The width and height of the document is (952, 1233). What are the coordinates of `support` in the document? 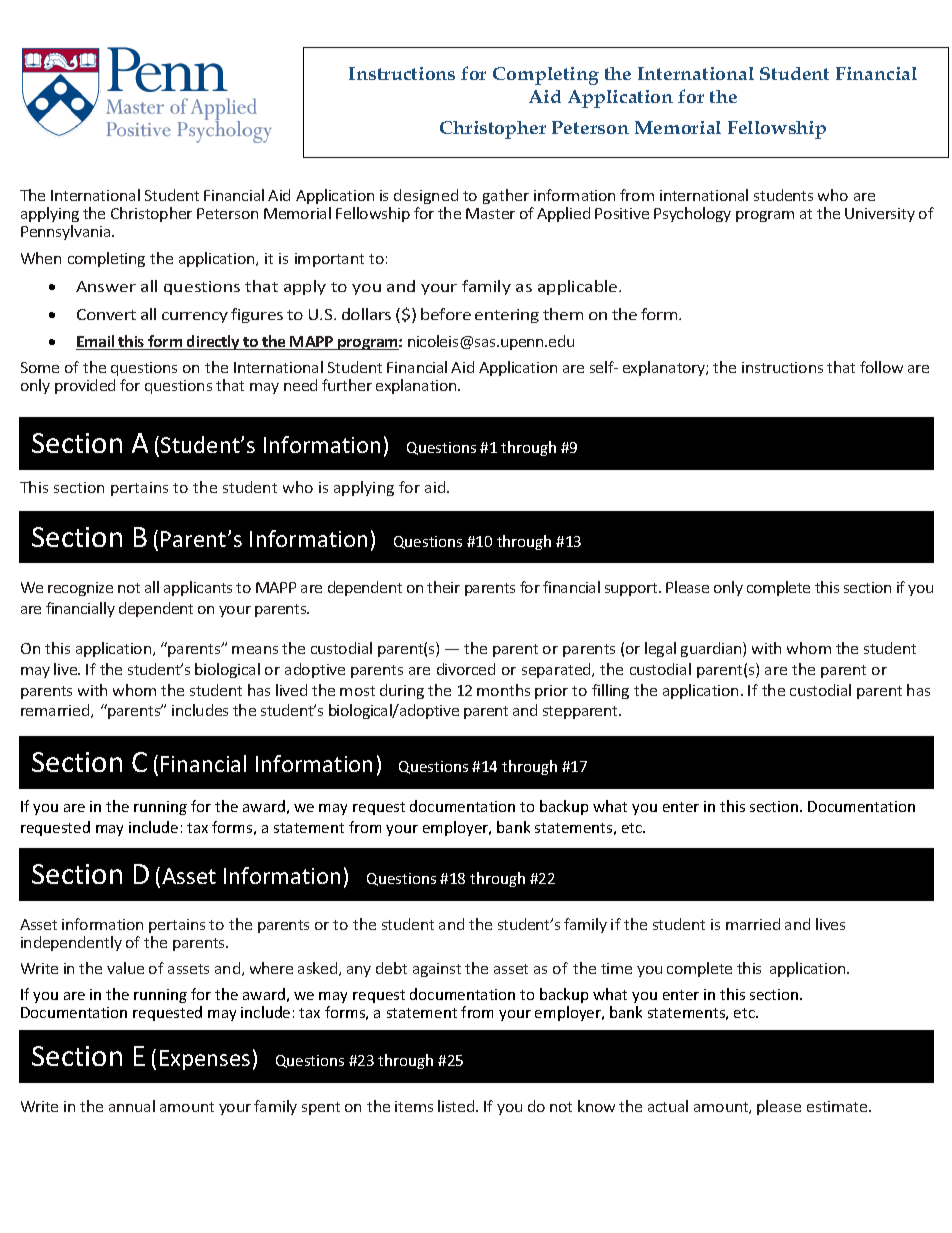 It's located at (632, 589).
